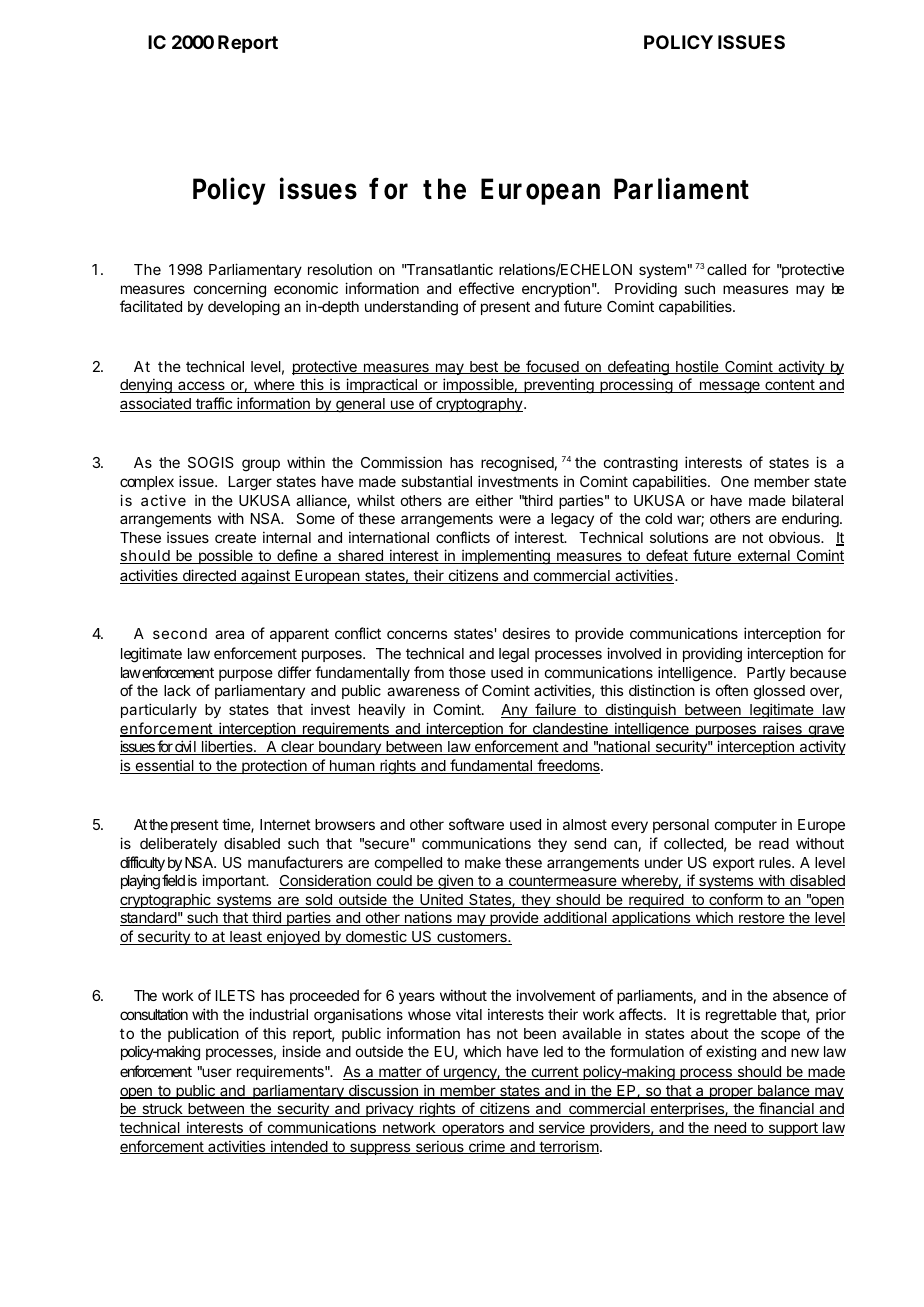 This page has width=924, height=1307. Describe the element at coordinates (178, 844) in the page. I see `deliberately` at that location.
